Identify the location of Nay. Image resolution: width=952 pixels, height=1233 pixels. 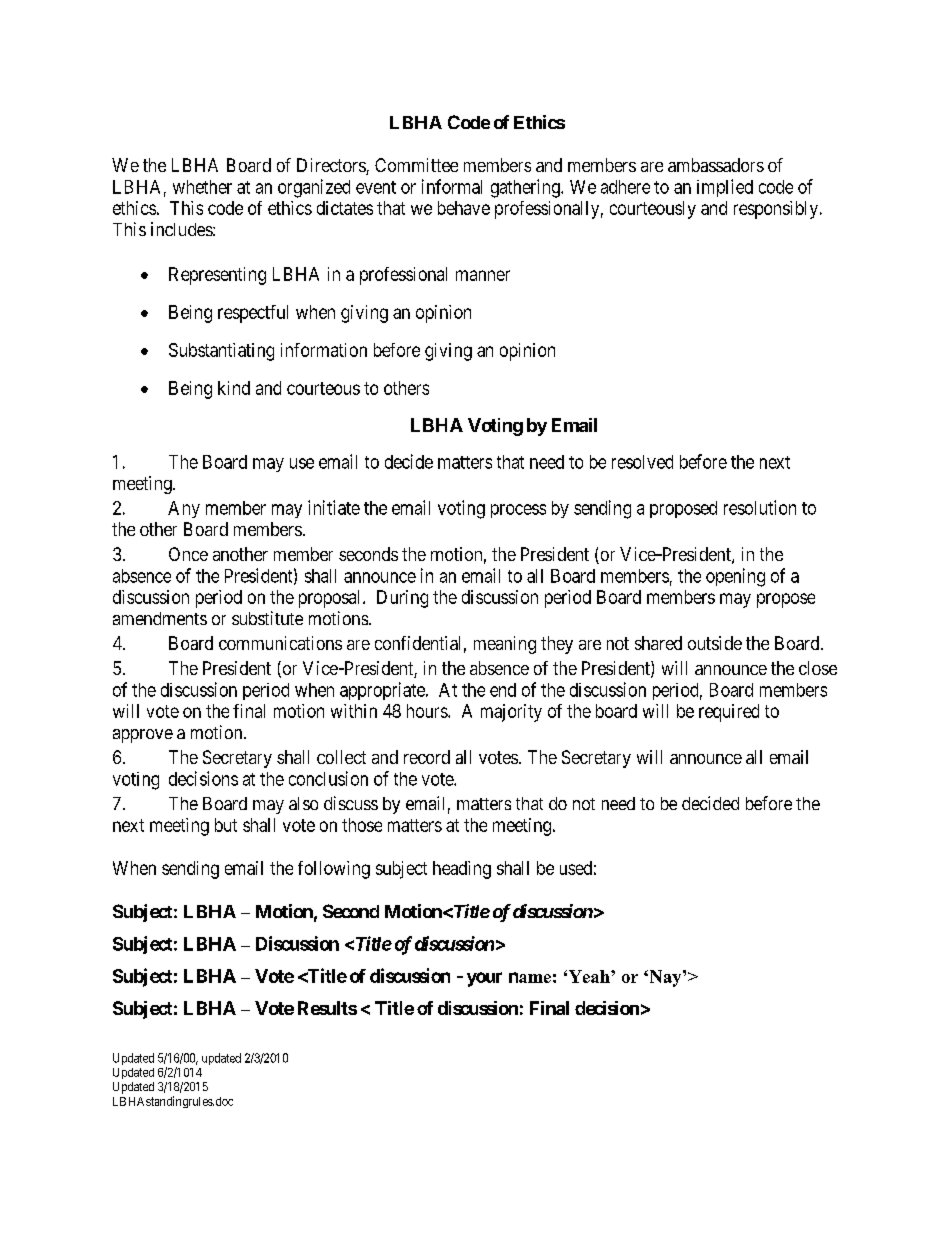
(665, 978).
